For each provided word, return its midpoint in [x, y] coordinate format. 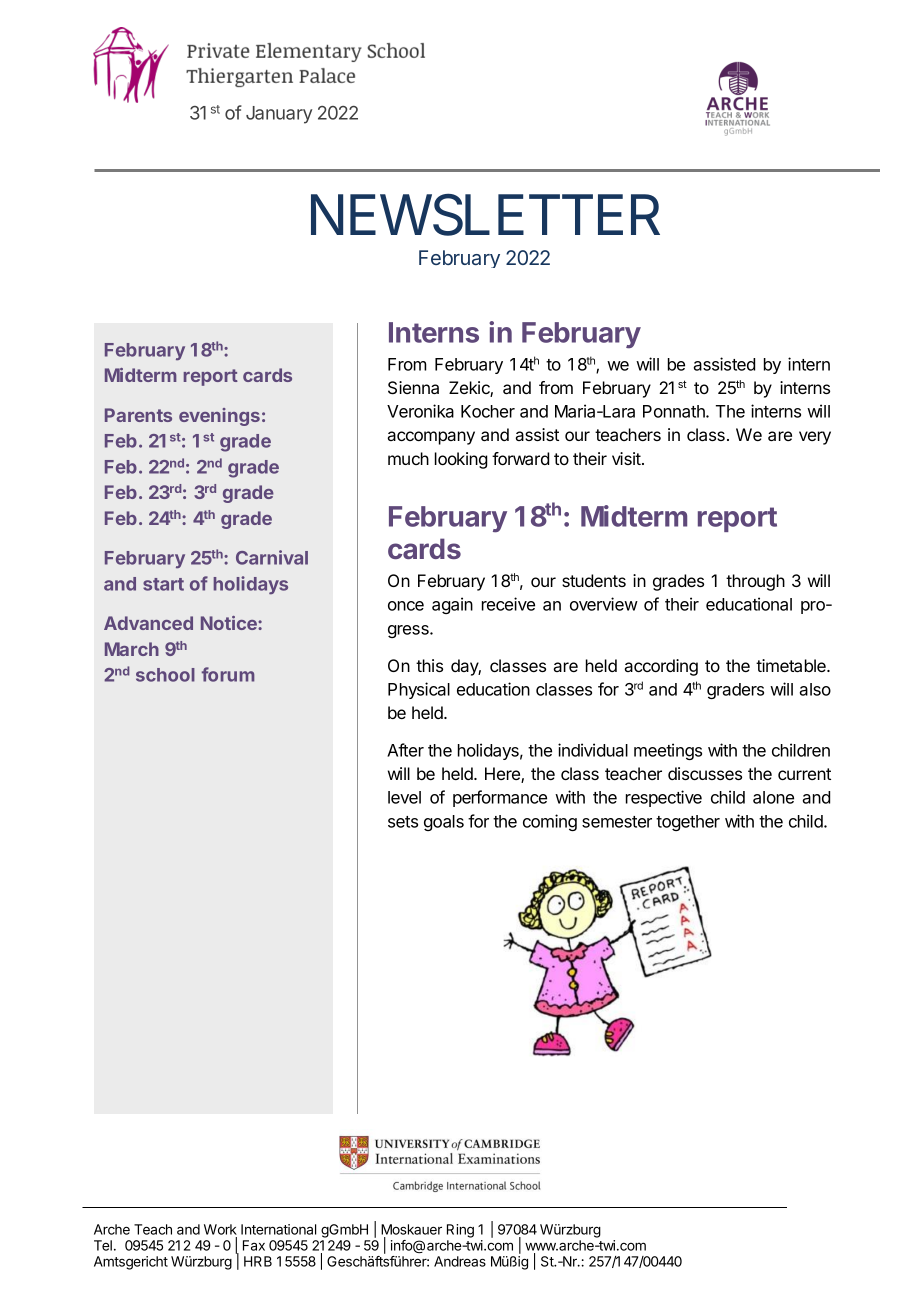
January [279, 115]
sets [403, 822]
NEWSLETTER [485, 215]
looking [461, 460]
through [755, 582]
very [815, 438]
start [163, 584]
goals [444, 823]
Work [220, 1229]
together [688, 823]
